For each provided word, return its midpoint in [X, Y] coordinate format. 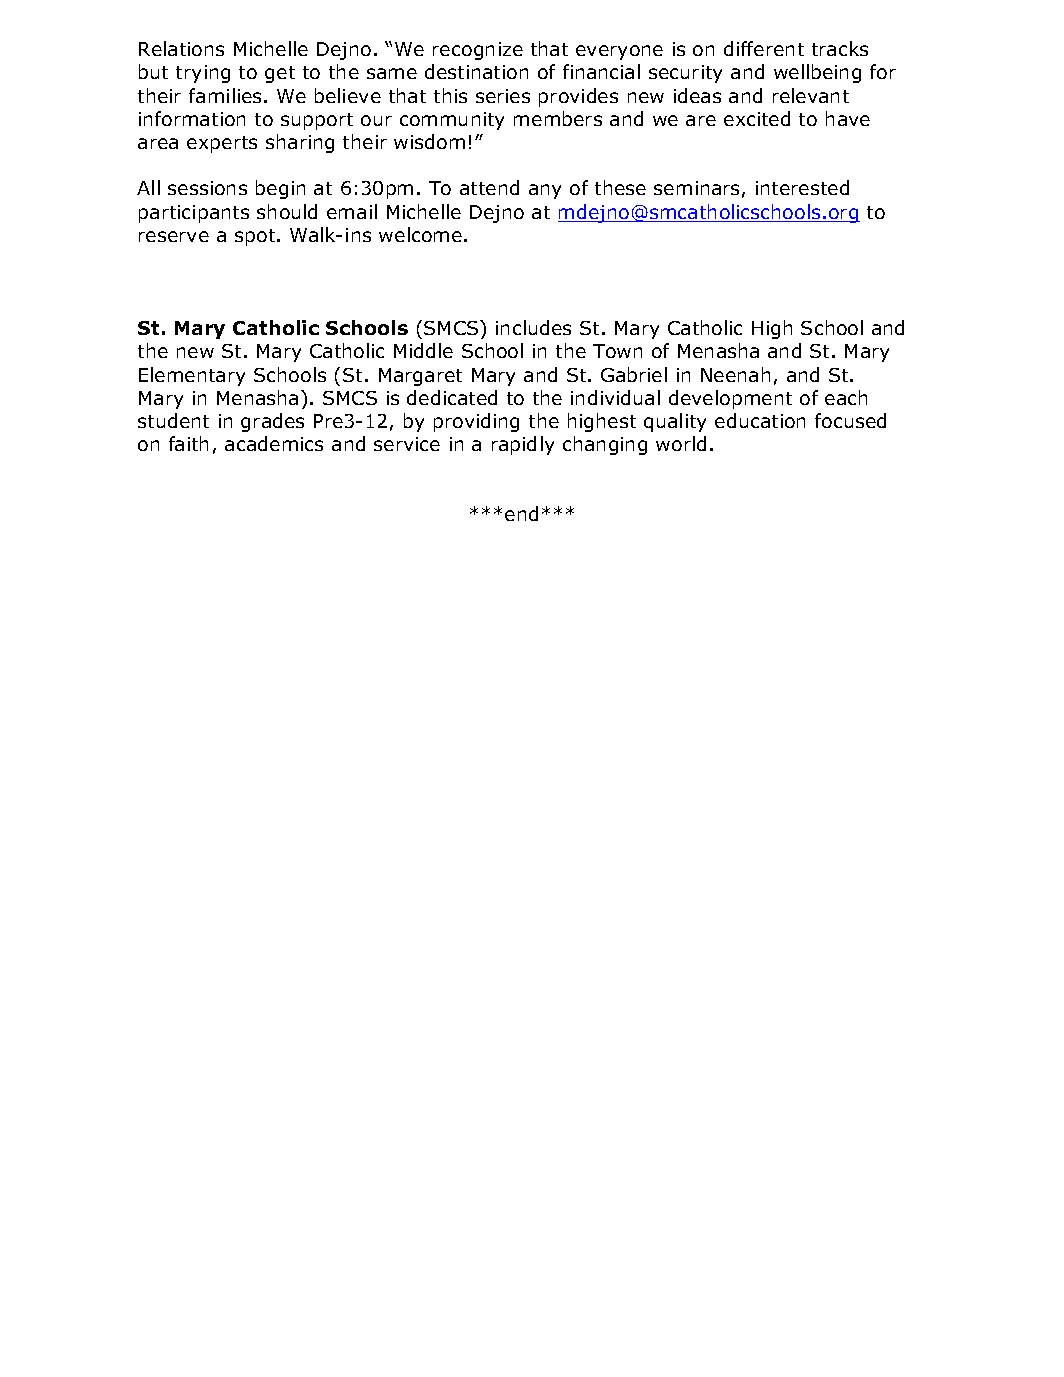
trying [203, 74]
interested [802, 187]
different [764, 48]
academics [274, 443]
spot [256, 237]
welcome [420, 234]
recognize [478, 51]
